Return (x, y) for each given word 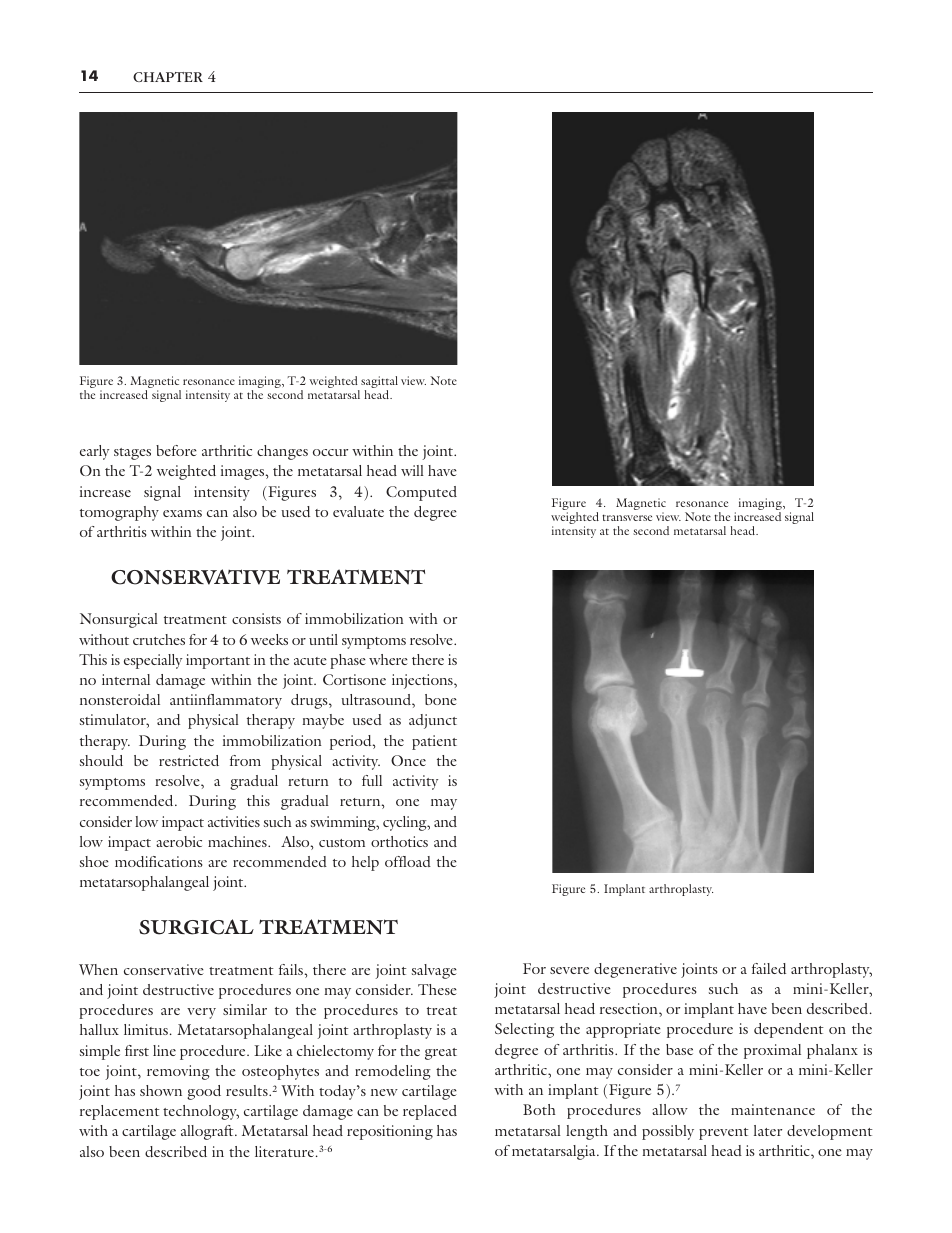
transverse (627, 517)
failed (769, 968)
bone (441, 699)
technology (201, 1112)
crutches (159, 639)
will (412, 470)
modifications (159, 861)
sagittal (378, 383)
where (388, 659)
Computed (421, 493)
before (176, 450)
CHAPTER (168, 77)
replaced (430, 1112)
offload (408, 861)
